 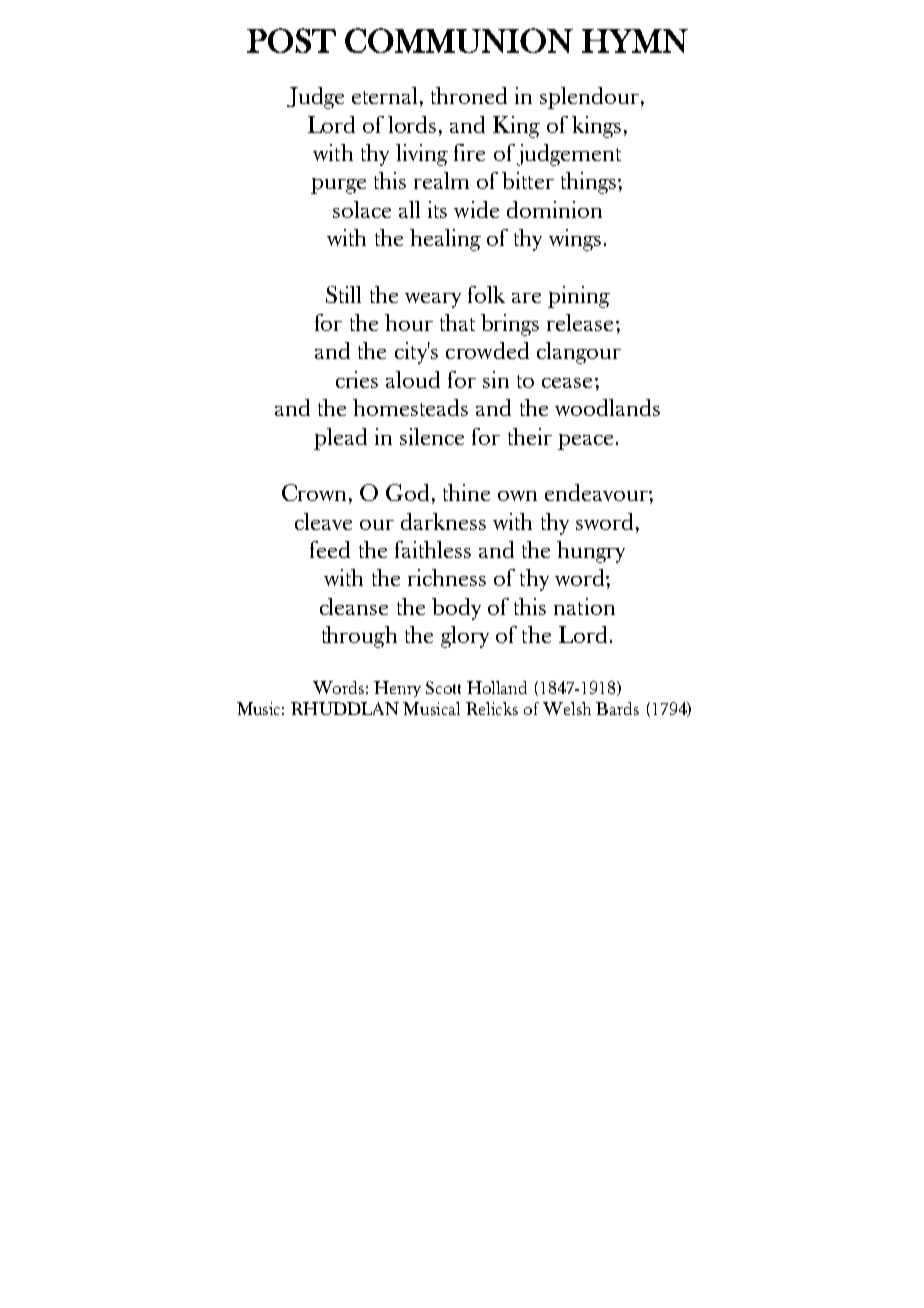 What do you see at coordinates (359, 637) in the screenshot?
I see `through` at bounding box center [359, 637].
